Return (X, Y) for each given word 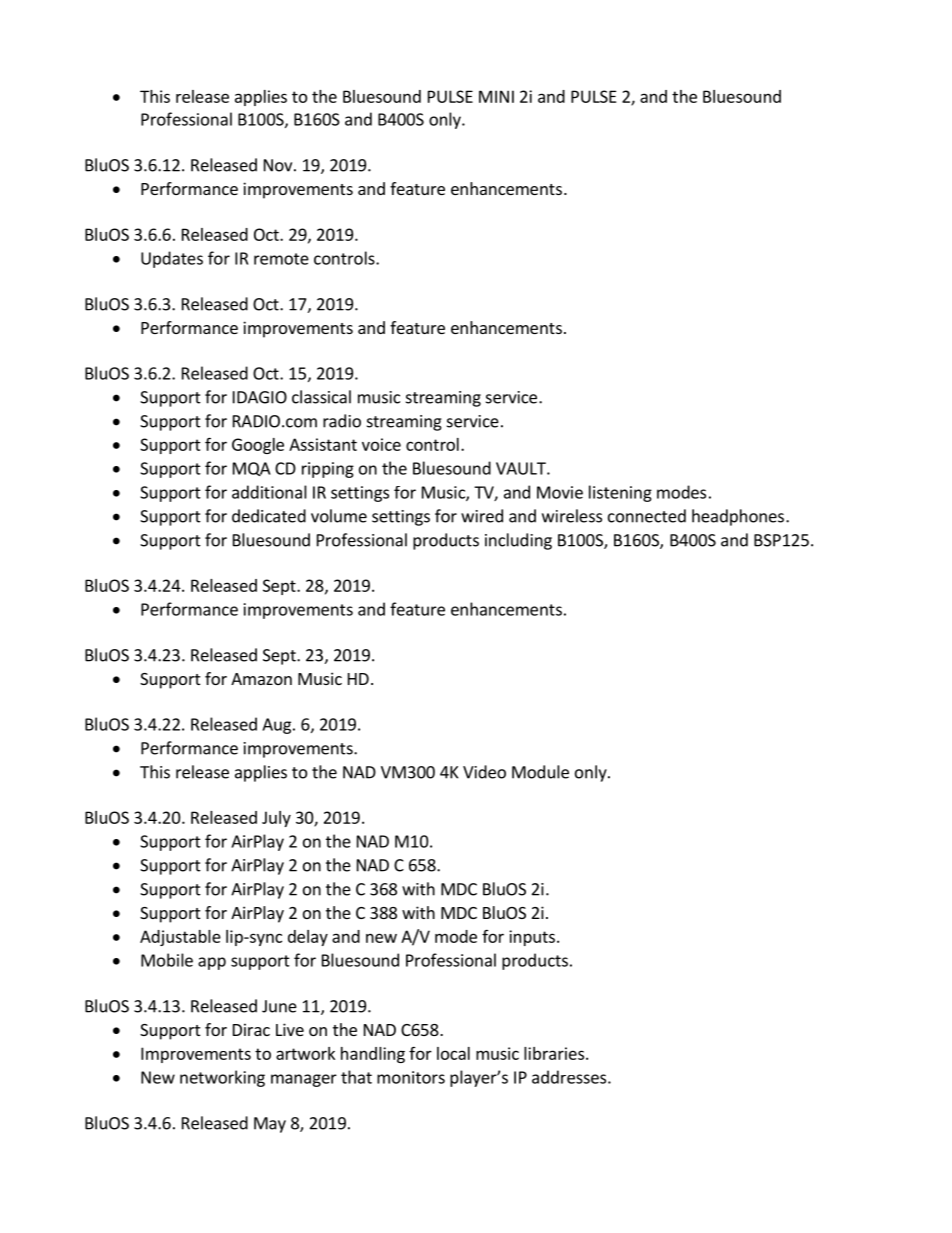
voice (381, 444)
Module (540, 772)
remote (281, 259)
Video (484, 772)
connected (647, 516)
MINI (496, 96)
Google (258, 446)
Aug (276, 726)
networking (222, 1078)
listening (620, 493)
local (453, 1053)
